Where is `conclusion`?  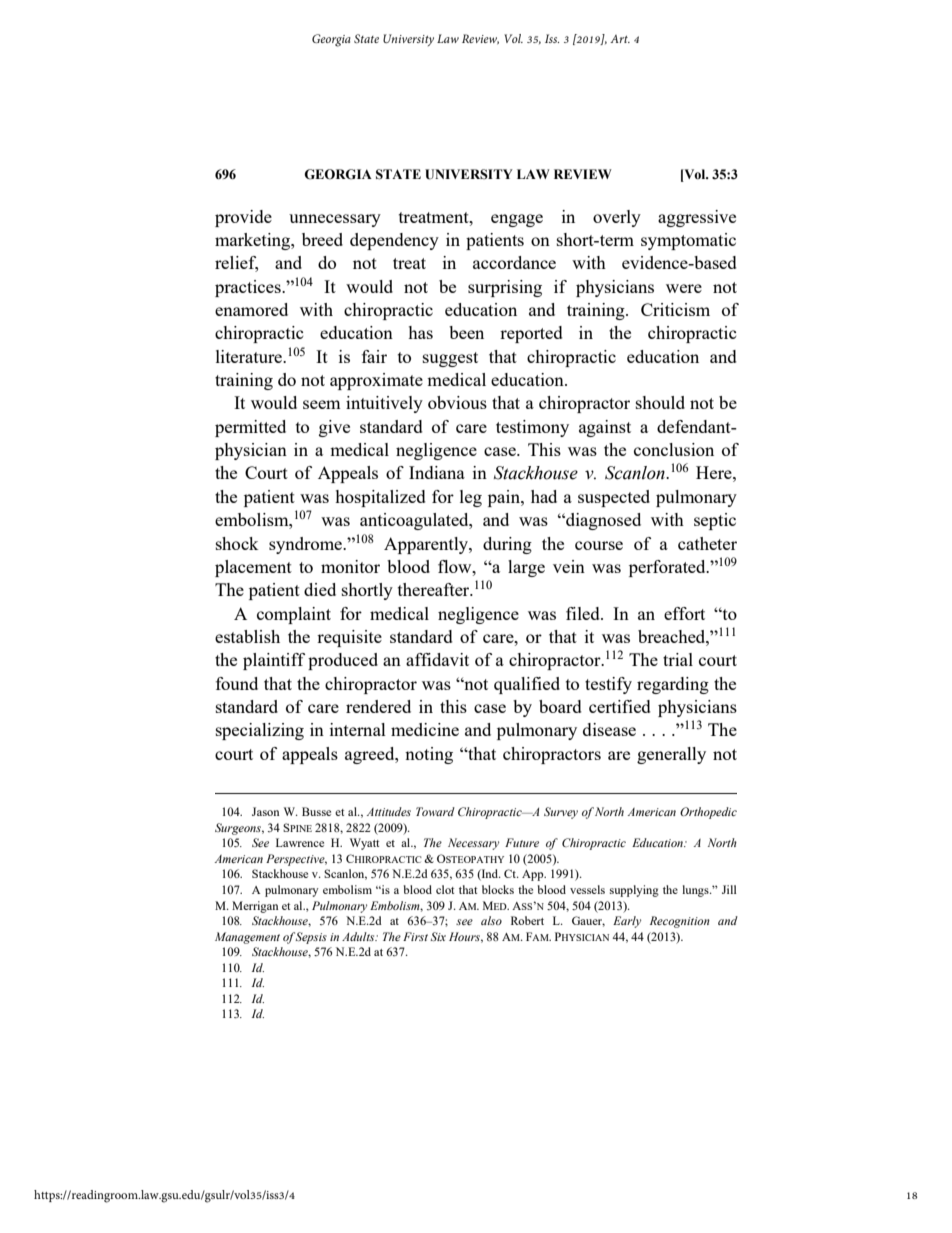
conclusion is located at coordinates (674, 449).
